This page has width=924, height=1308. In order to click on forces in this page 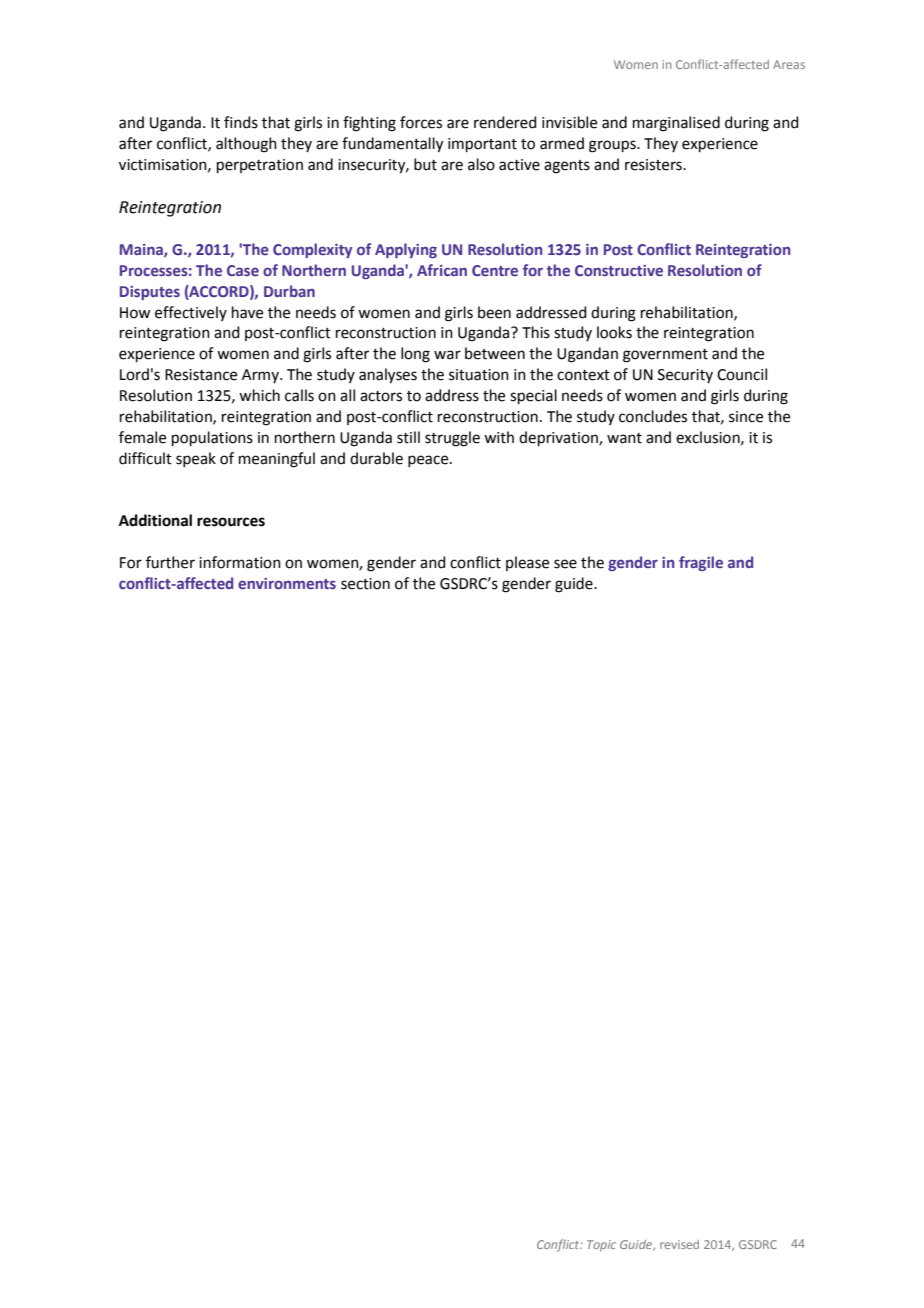, I will do `click(421, 122)`.
